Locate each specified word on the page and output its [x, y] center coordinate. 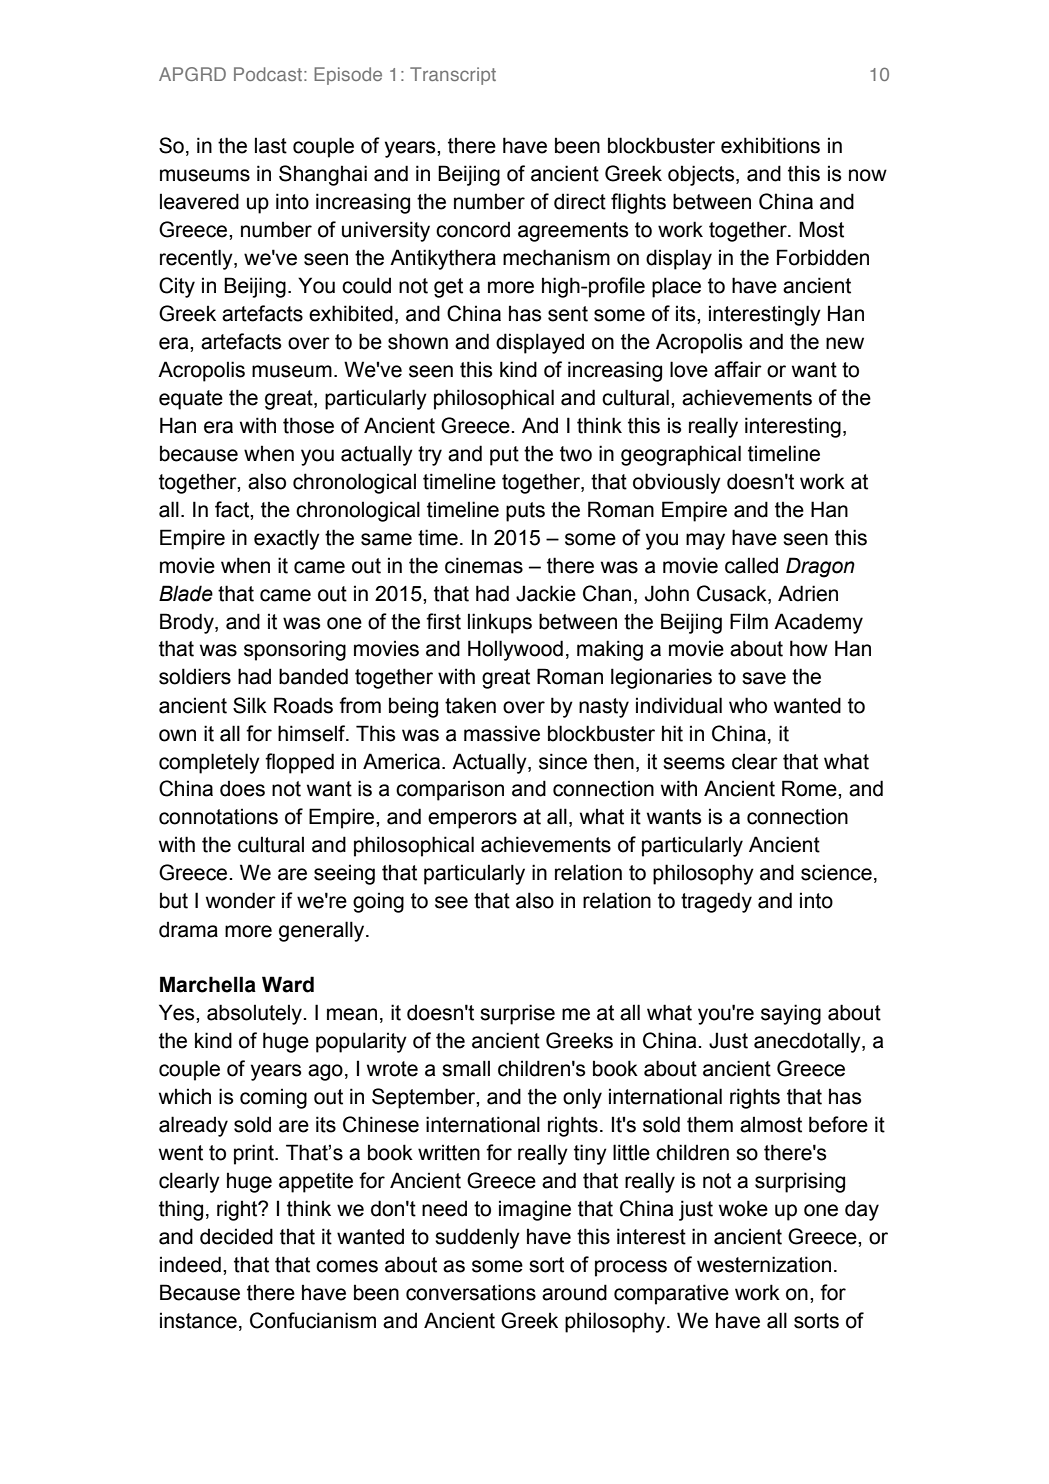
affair [738, 369]
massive [502, 733]
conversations [471, 1292]
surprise [517, 1014]
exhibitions [770, 145]
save [764, 678]
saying [791, 1014]
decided [236, 1236]
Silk [250, 705]
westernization [764, 1264]
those [308, 425]
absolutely [255, 1014]
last [271, 145]
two [576, 454]
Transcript [453, 76]
